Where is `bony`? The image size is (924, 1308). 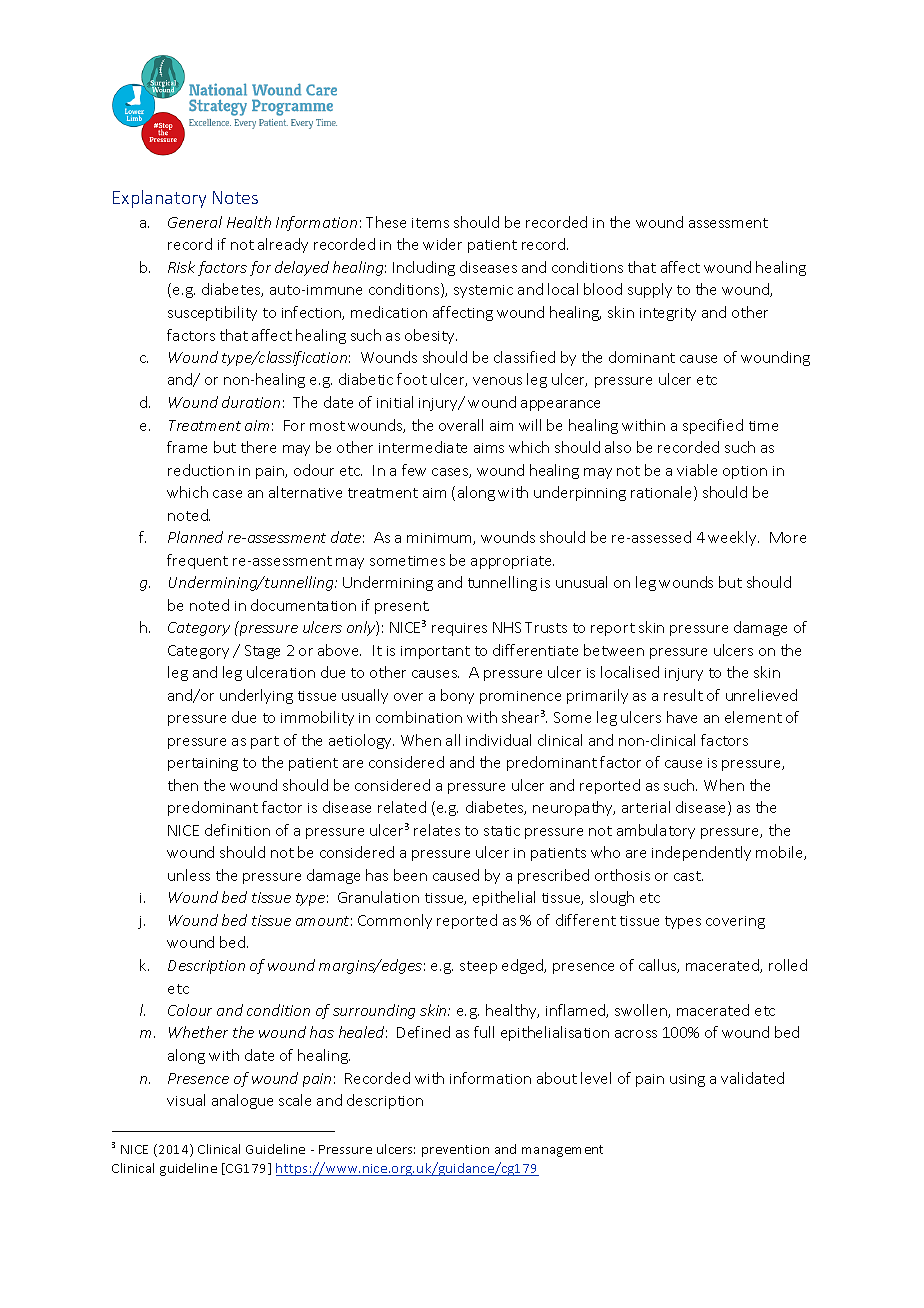
bony is located at coordinates (457, 696).
